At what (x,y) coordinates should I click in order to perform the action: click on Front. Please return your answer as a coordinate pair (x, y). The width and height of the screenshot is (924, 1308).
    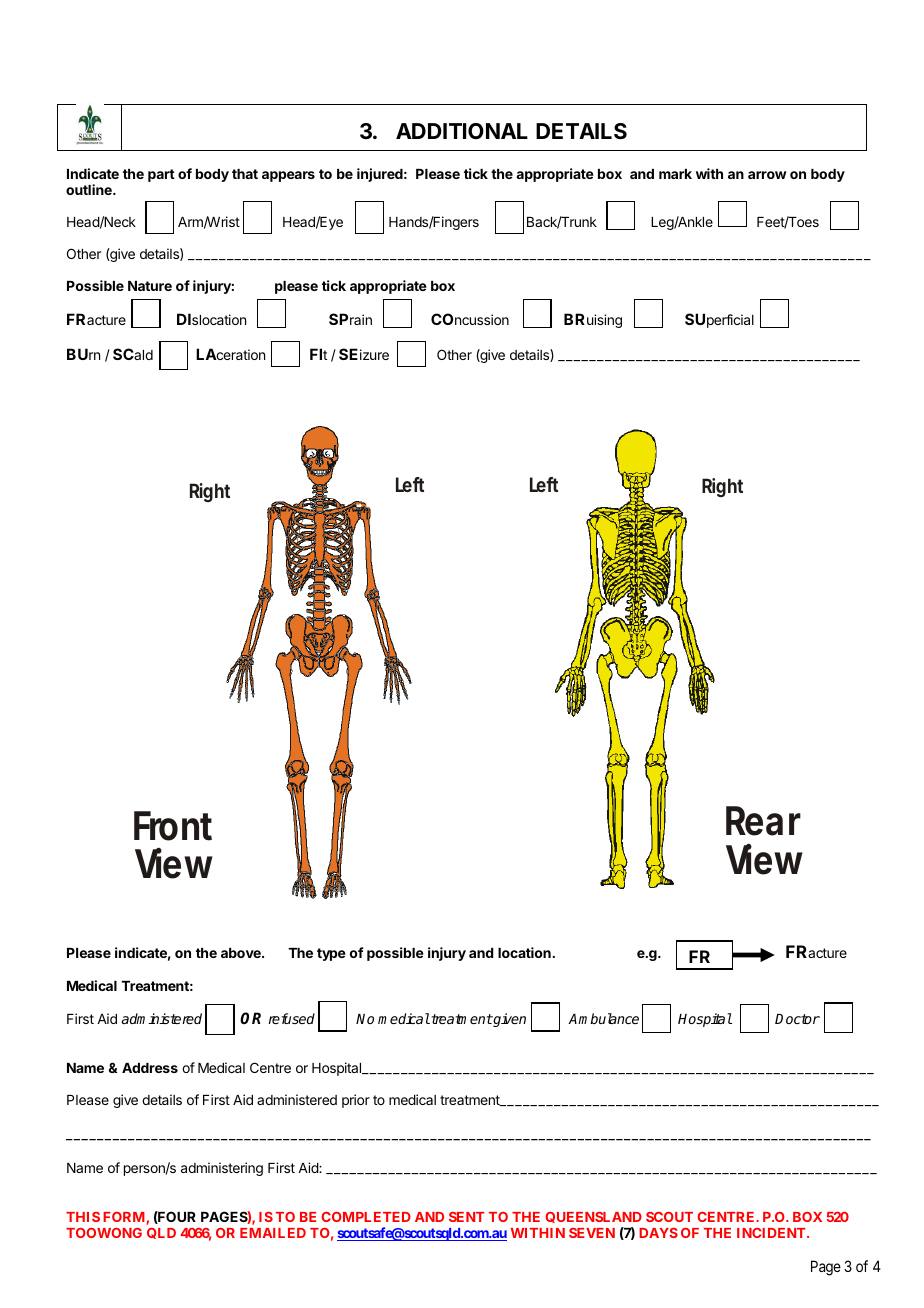
    Looking at the image, I should click on (173, 826).
